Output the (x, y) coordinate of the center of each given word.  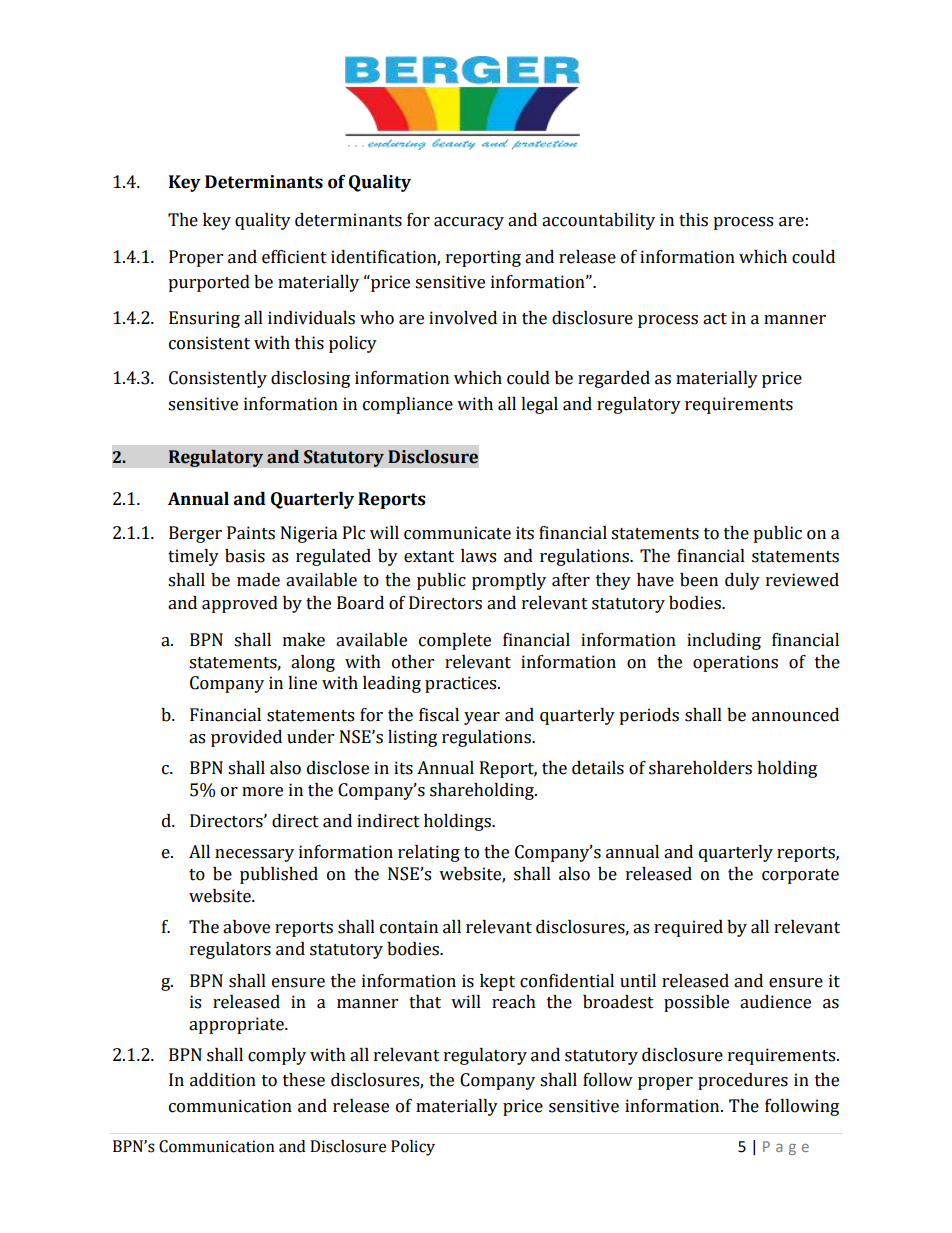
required (688, 928)
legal (539, 405)
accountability (598, 221)
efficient (294, 257)
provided (246, 738)
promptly (509, 581)
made (258, 580)
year (482, 718)
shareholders (700, 768)
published (279, 875)
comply (277, 1056)
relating (429, 853)
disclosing (310, 379)
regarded (614, 379)
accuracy (469, 223)
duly (742, 581)
